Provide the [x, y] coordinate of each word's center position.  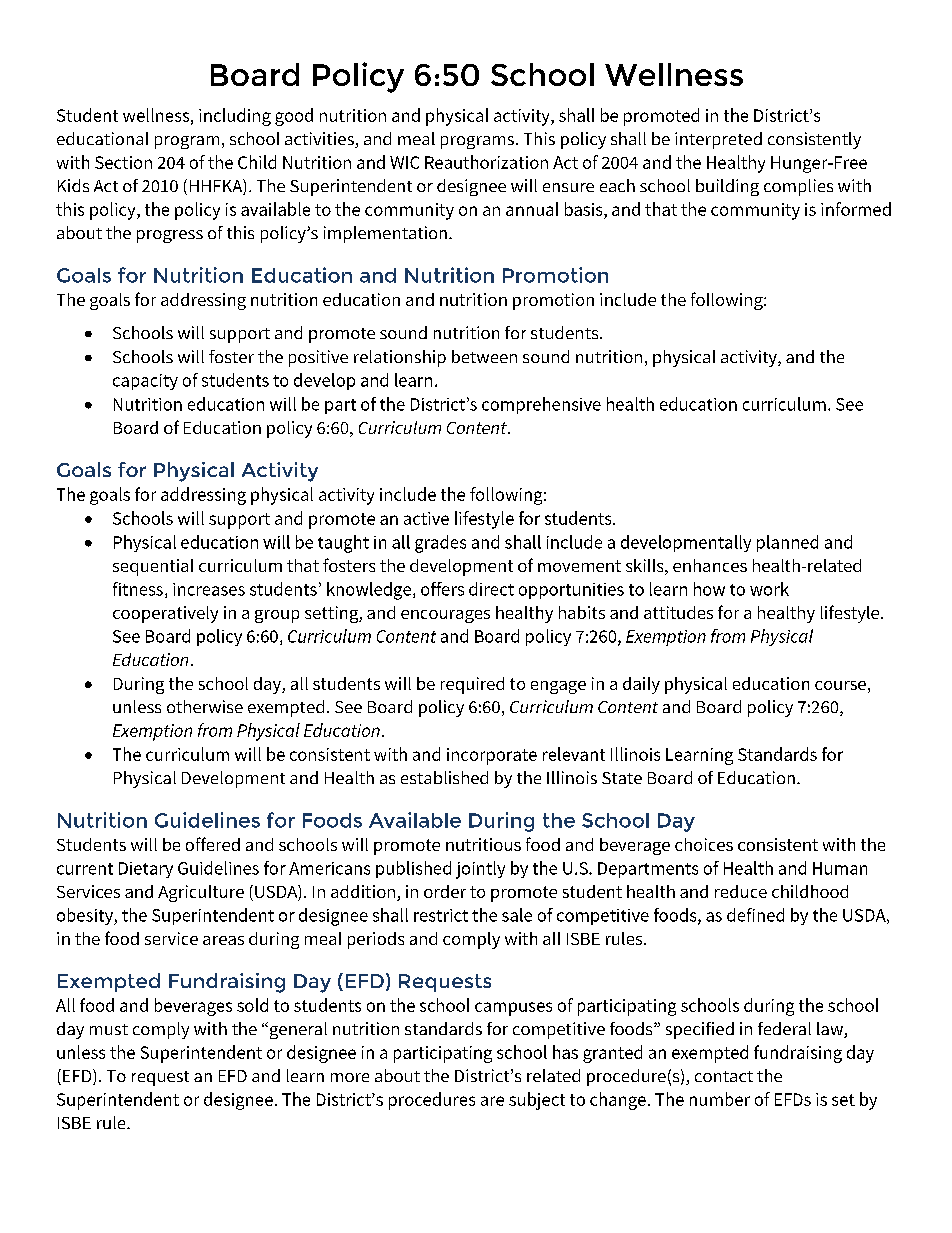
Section [123, 162]
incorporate [492, 756]
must [109, 1029]
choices [704, 844]
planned [787, 543]
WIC [404, 162]
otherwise [205, 706]
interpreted [718, 140]
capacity [145, 382]
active [426, 518]
